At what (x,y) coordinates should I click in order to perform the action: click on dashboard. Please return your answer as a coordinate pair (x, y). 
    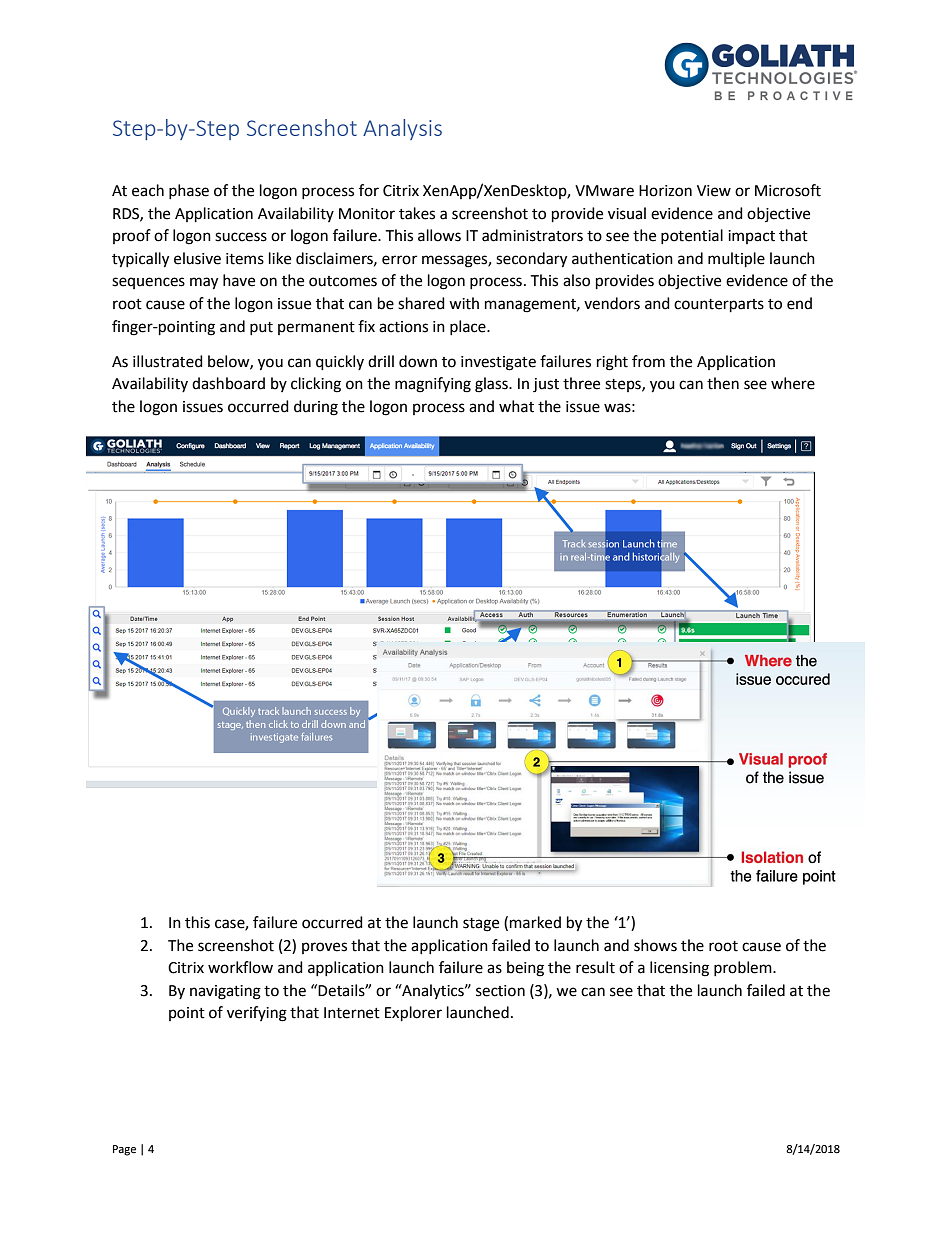
    Looking at the image, I should click on (228, 383).
